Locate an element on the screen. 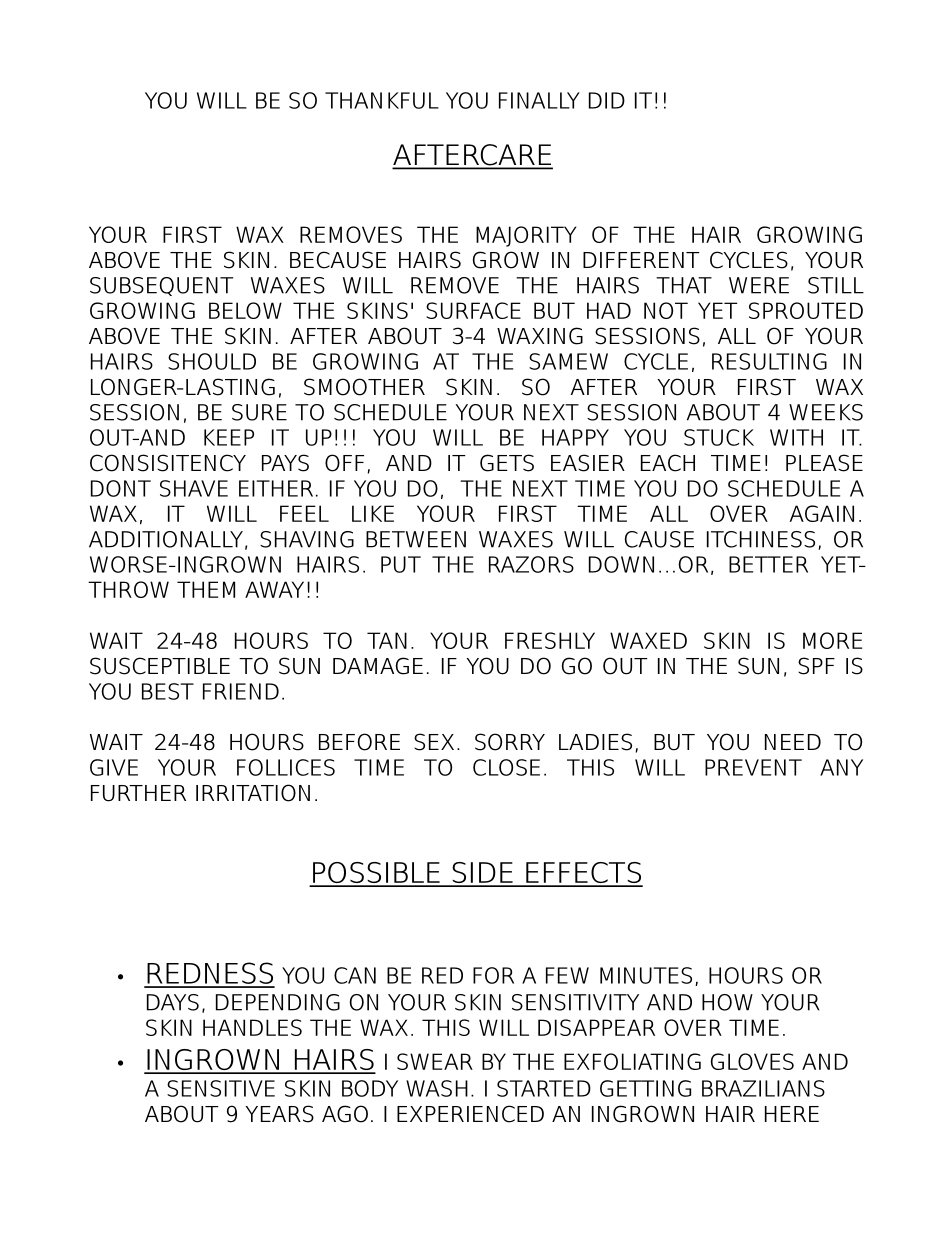  BETTER is located at coordinates (768, 564).
